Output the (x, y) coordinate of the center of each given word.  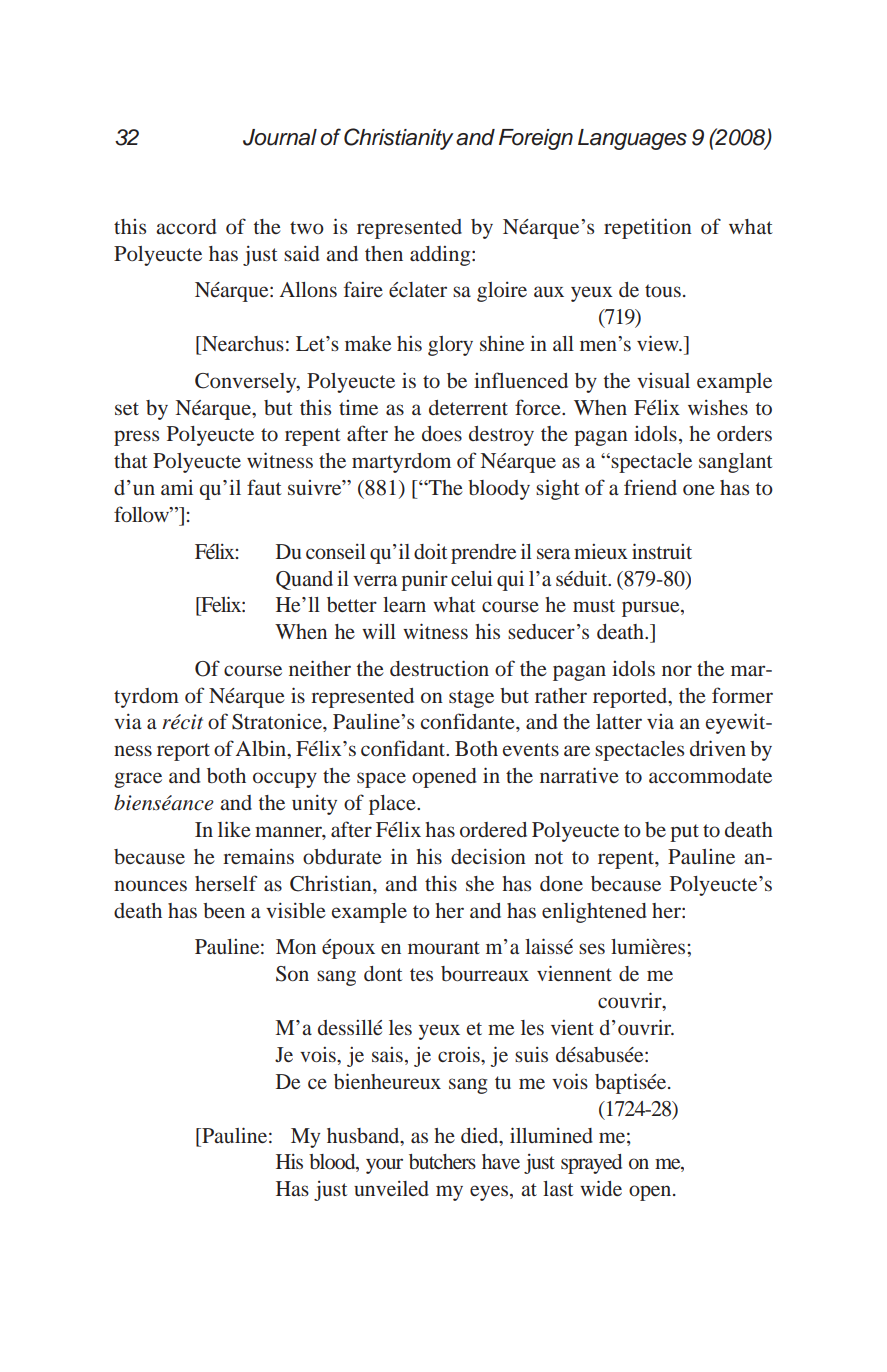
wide (601, 1188)
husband (364, 1135)
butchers (442, 1162)
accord (186, 226)
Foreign (536, 139)
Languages (632, 139)
